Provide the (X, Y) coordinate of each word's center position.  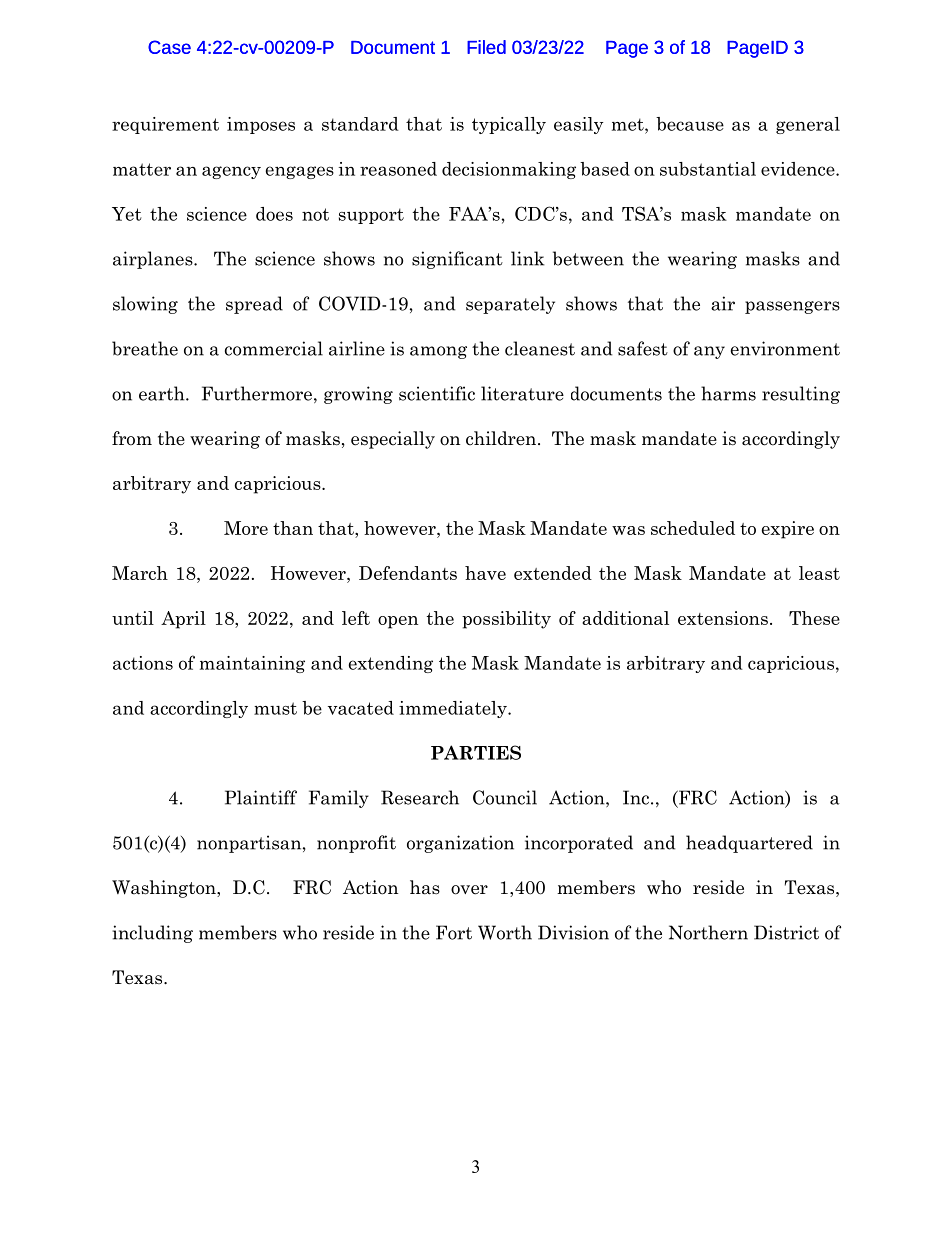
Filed (486, 47)
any (709, 352)
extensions (723, 618)
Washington (165, 889)
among (438, 352)
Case (169, 47)
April (183, 620)
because (690, 124)
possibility (506, 620)
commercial (274, 348)
